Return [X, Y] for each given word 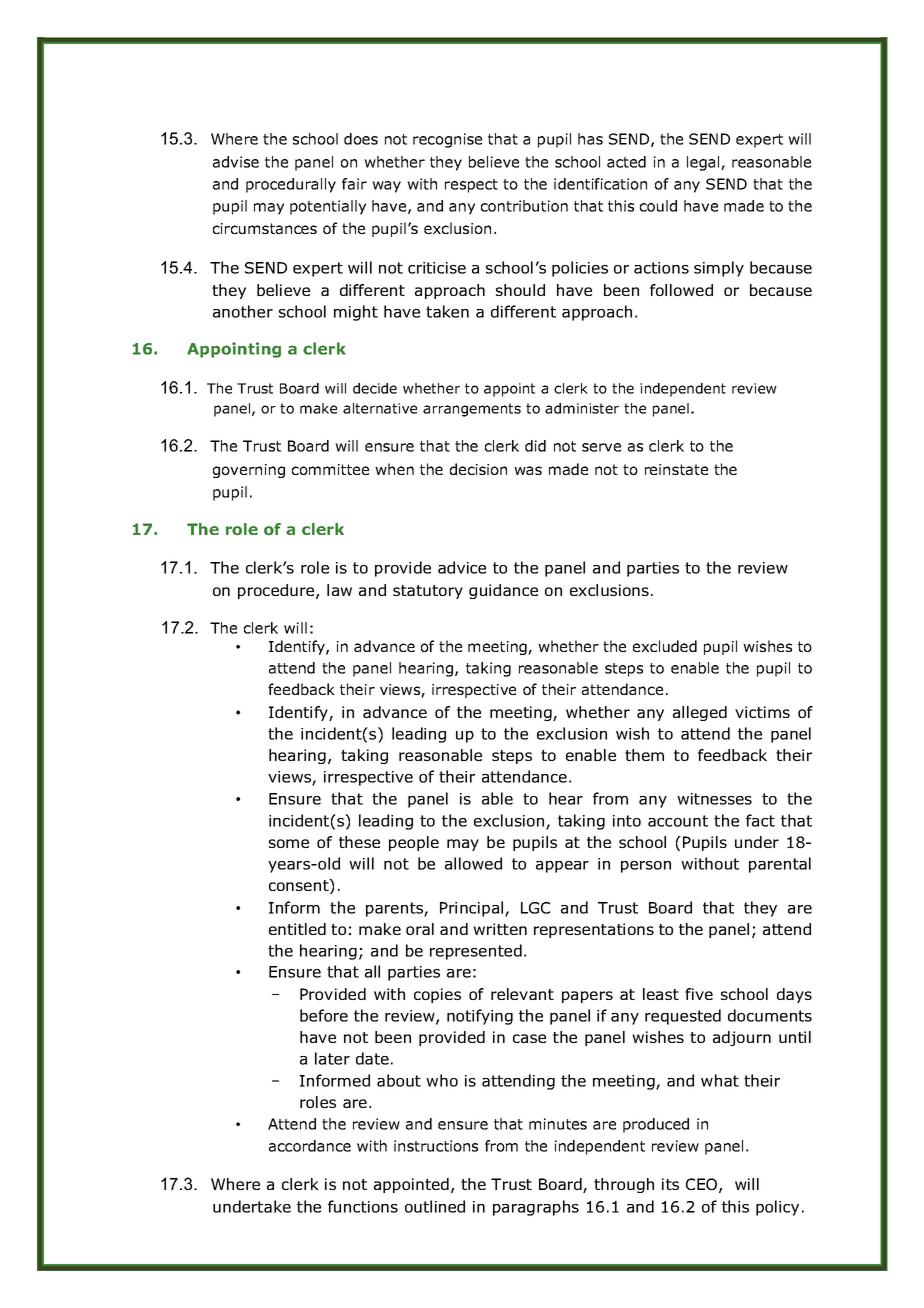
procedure [277, 591]
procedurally [291, 185]
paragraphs [536, 1208]
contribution [524, 206]
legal [704, 163]
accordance [310, 1146]
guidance [503, 591]
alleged [700, 713]
